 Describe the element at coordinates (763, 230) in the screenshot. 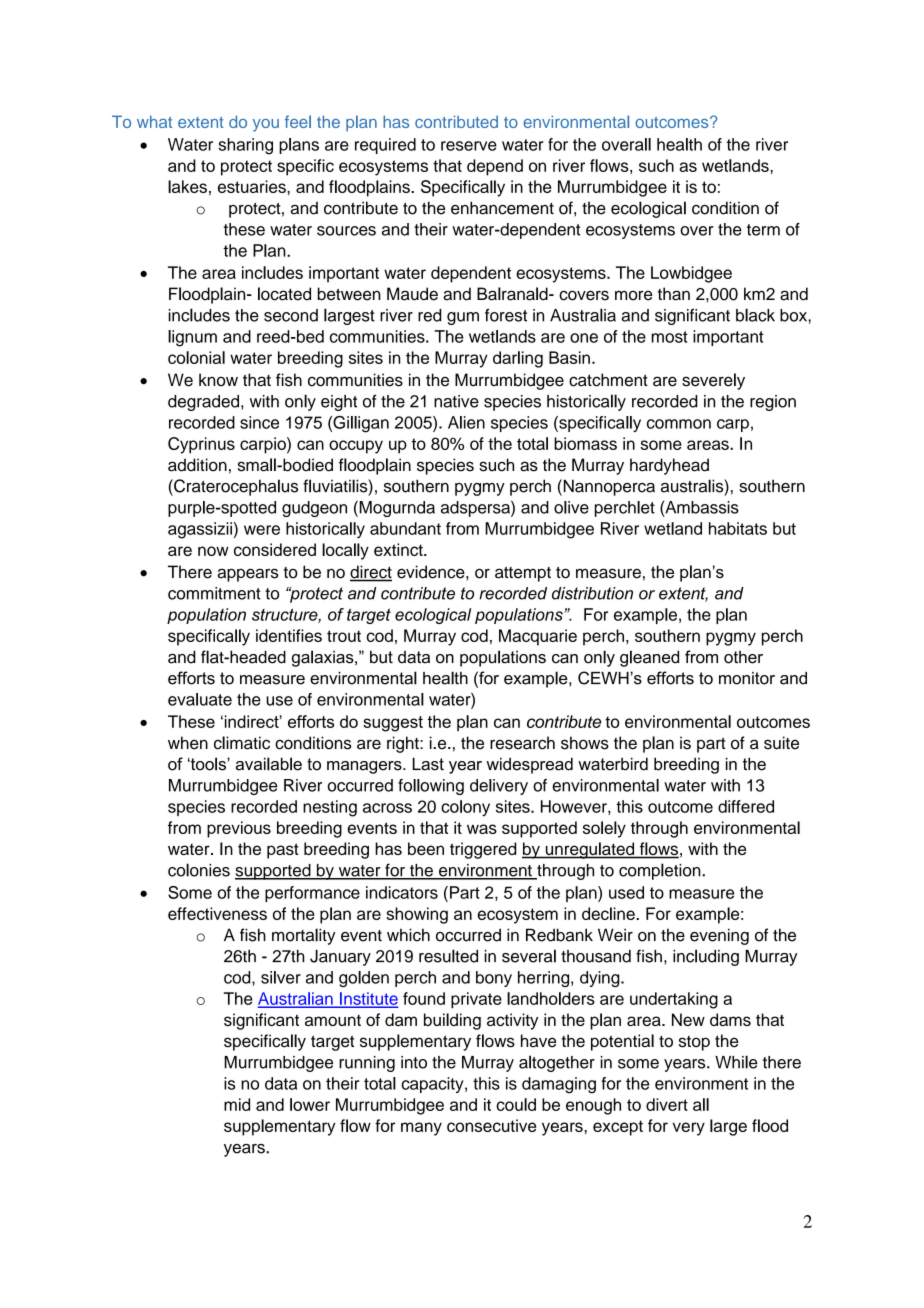

I see `term` at that location.
